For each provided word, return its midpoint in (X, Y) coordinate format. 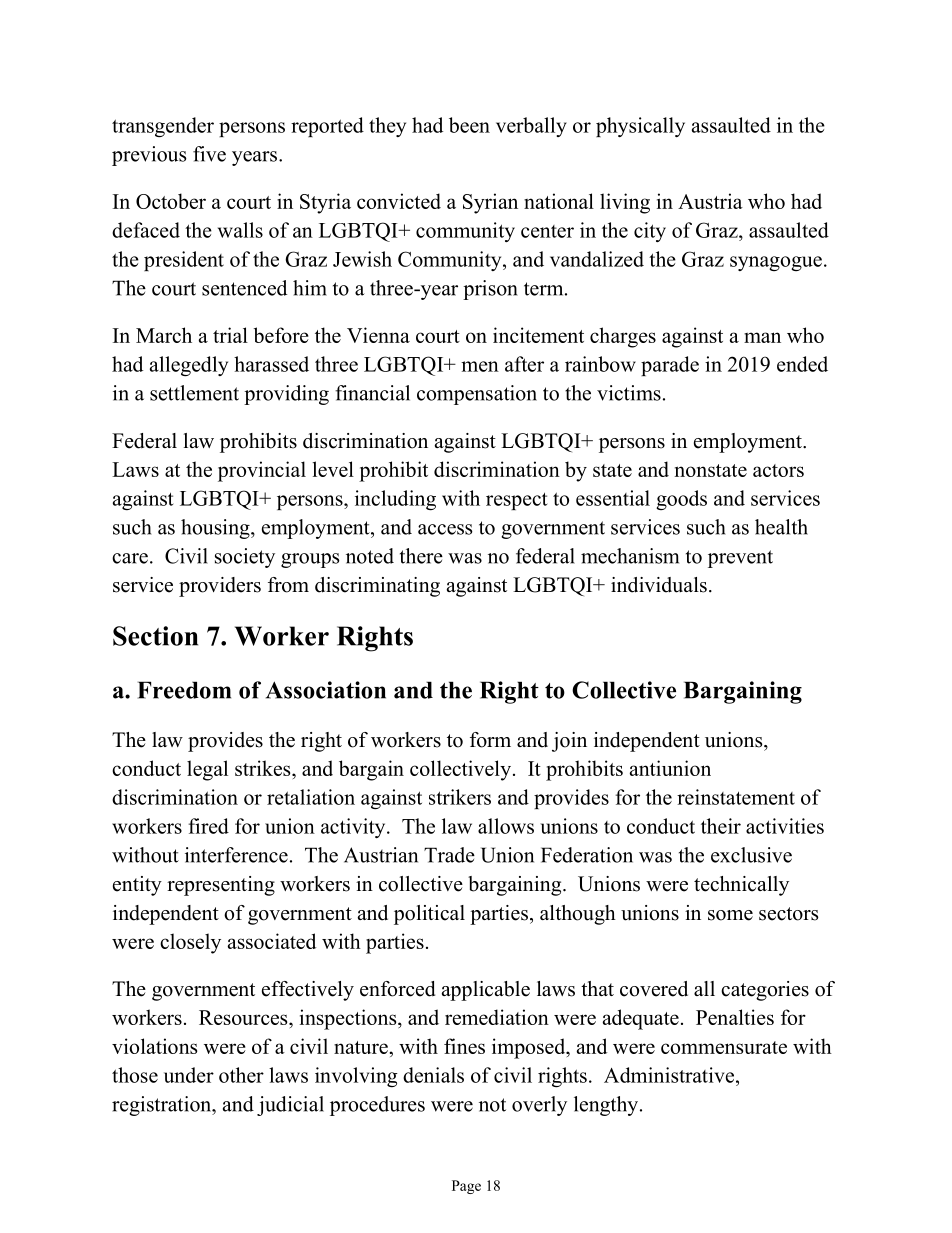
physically (640, 127)
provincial (262, 471)
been (469, 125)
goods (681, 500)
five (209, 154)
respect (517, 501)
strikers (460, 797)
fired (208, 826)
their (721, 826)
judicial (290, 1106)
